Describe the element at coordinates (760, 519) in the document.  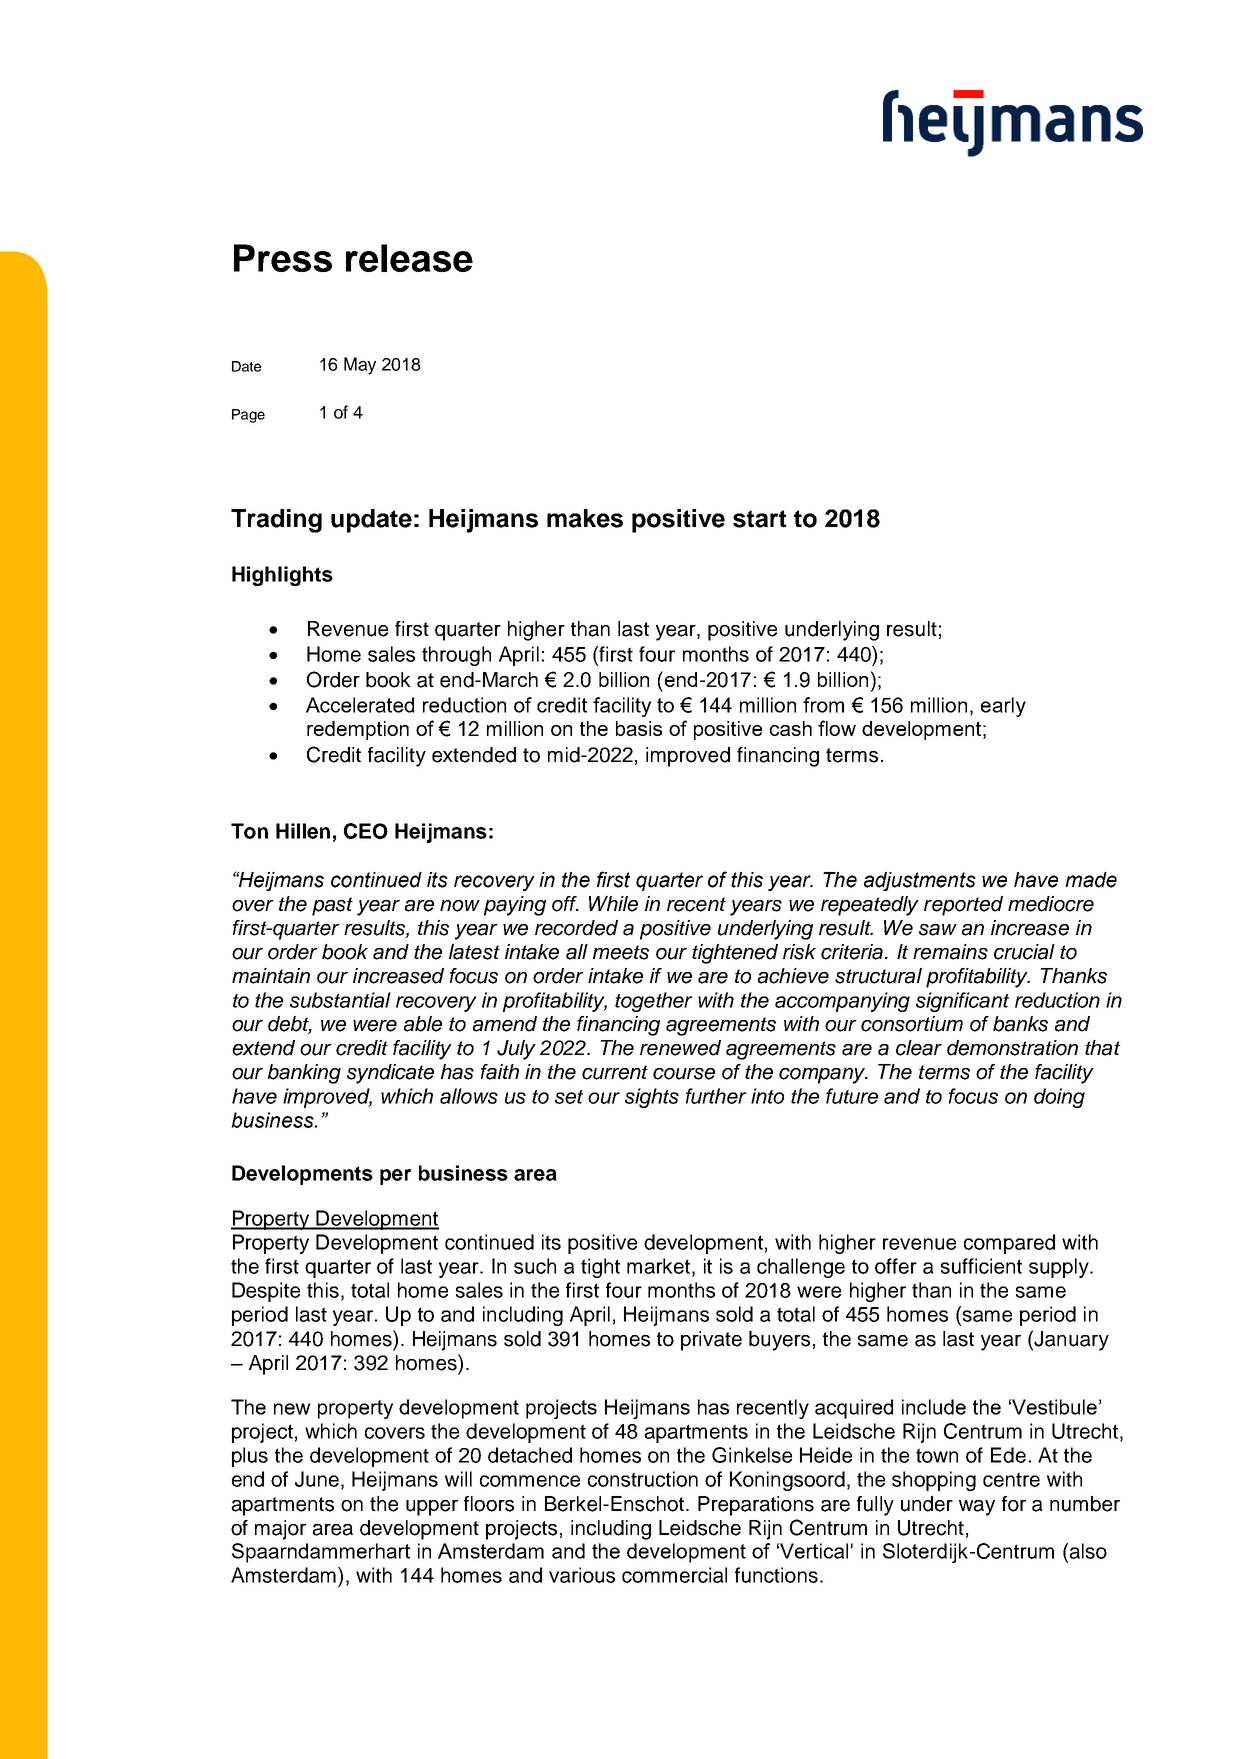
I see `start` at that location.
